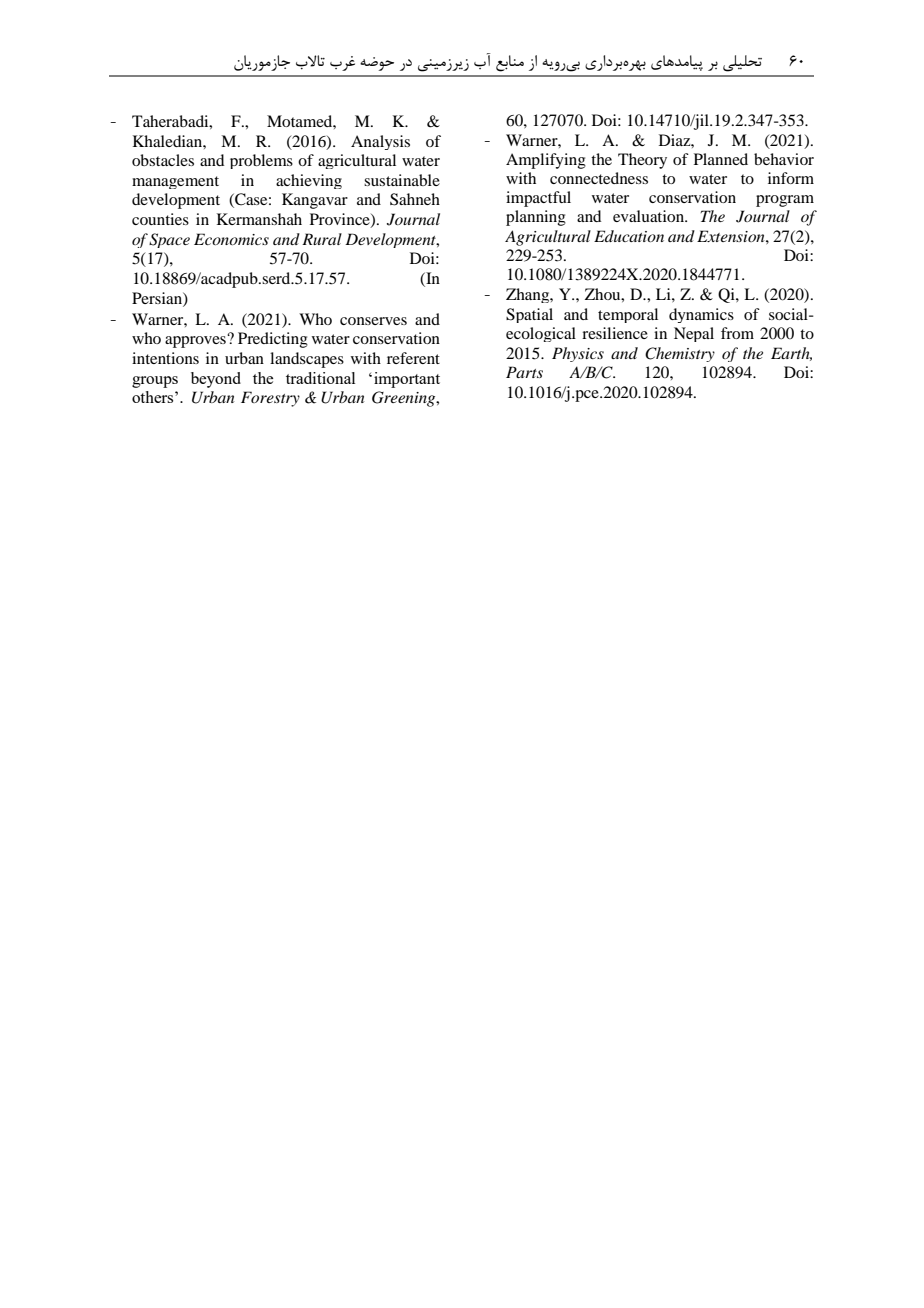 The image size is (924, 1308). Describe the element at coordinates (270, 399) in the document. I see `Forestry` at that location.
